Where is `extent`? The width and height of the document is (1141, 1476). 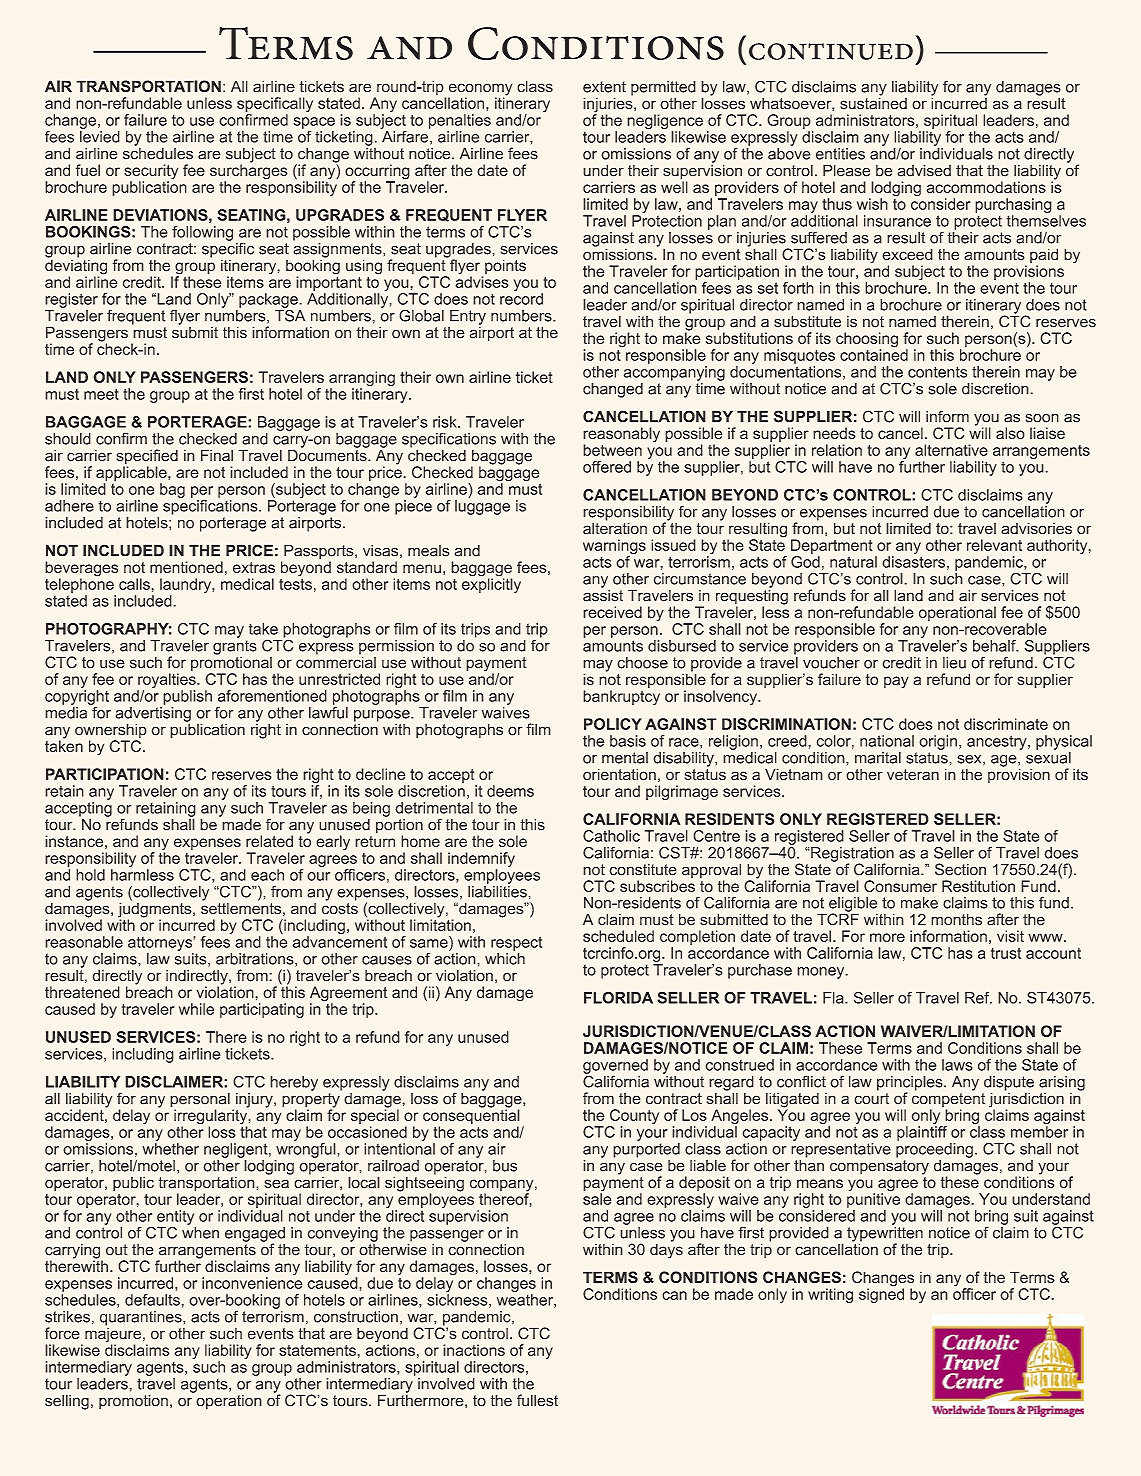
extent is located at coordinates (604, 87).
